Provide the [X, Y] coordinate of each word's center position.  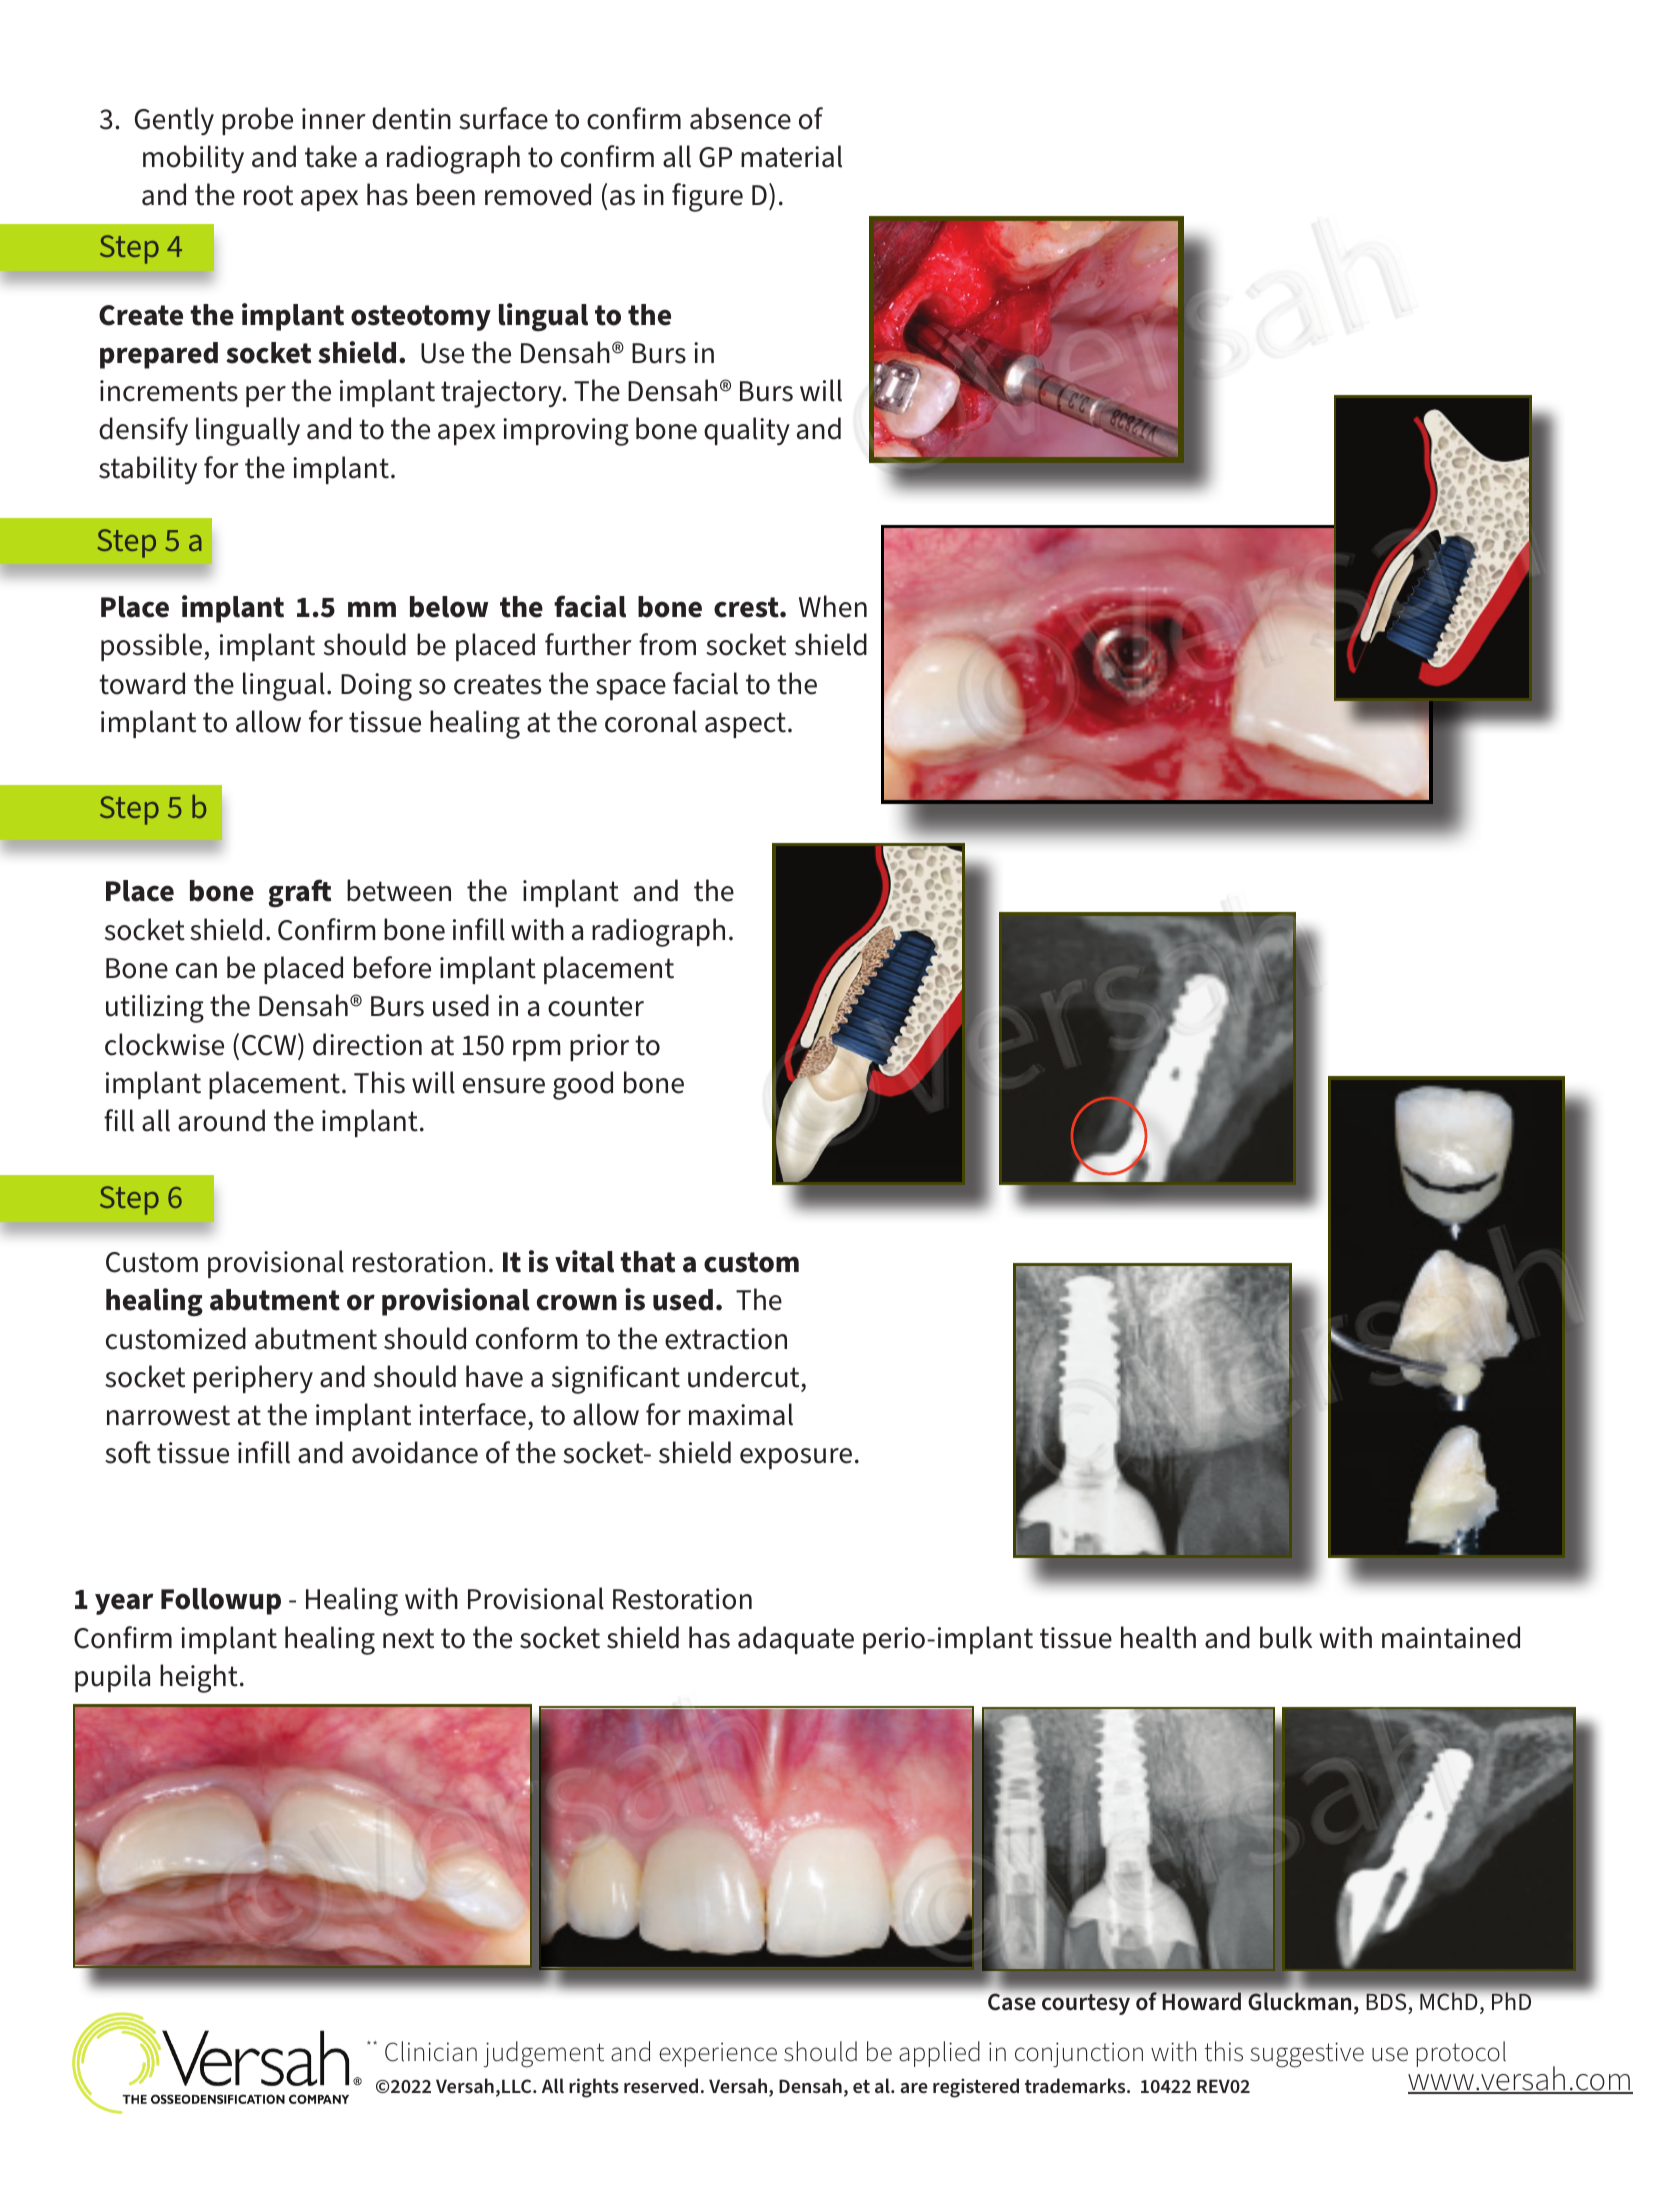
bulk [1286, 1637]
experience [718, 2054]
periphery [253, 1379]
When [833, 606]
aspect [745, 725]
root [268, 195]
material [791, 156]
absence [740, 118]
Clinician [431, 2051]
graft [300, 893]
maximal [741, 1414]
